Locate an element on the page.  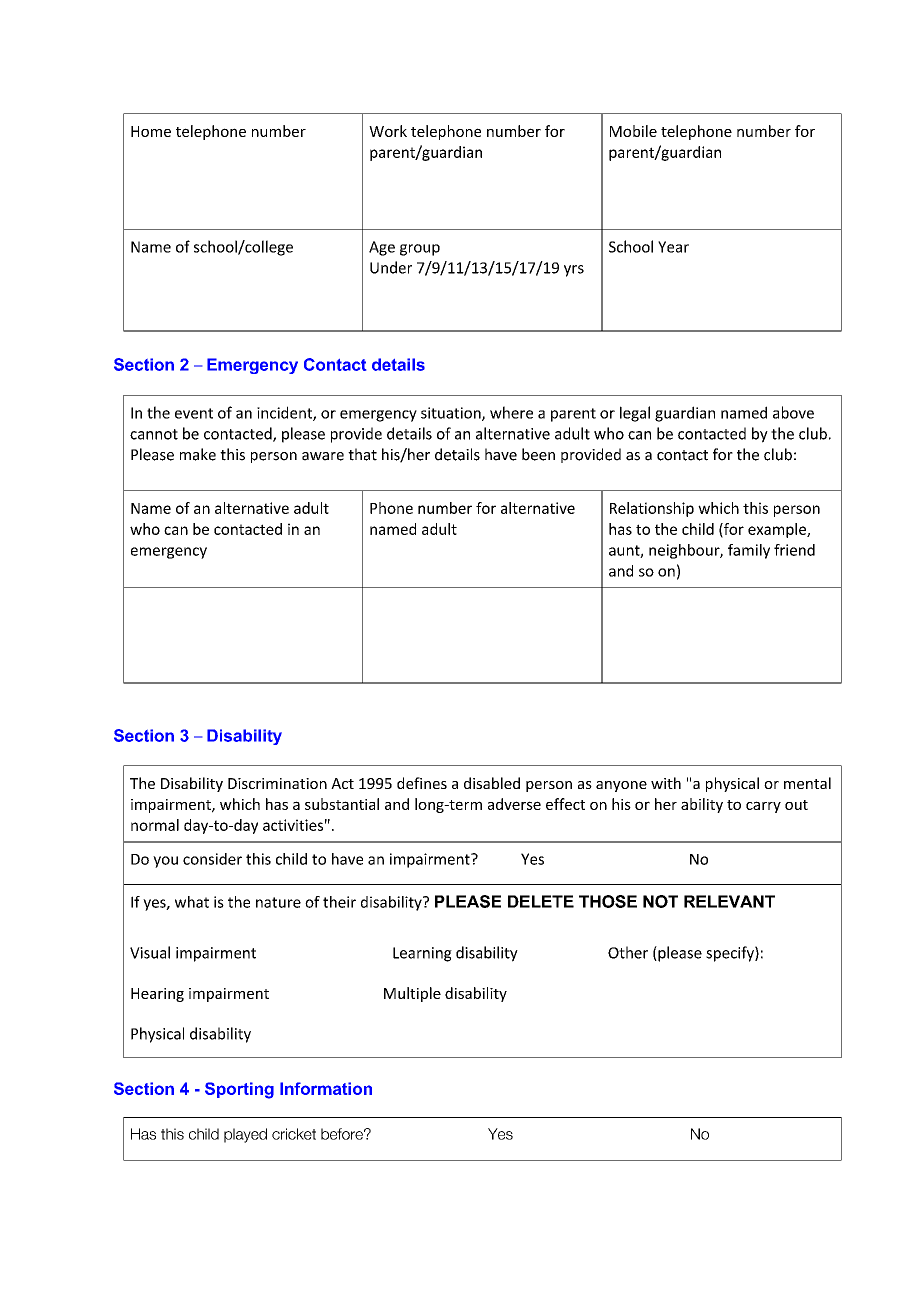
make is located at coordinates (198, 454).
